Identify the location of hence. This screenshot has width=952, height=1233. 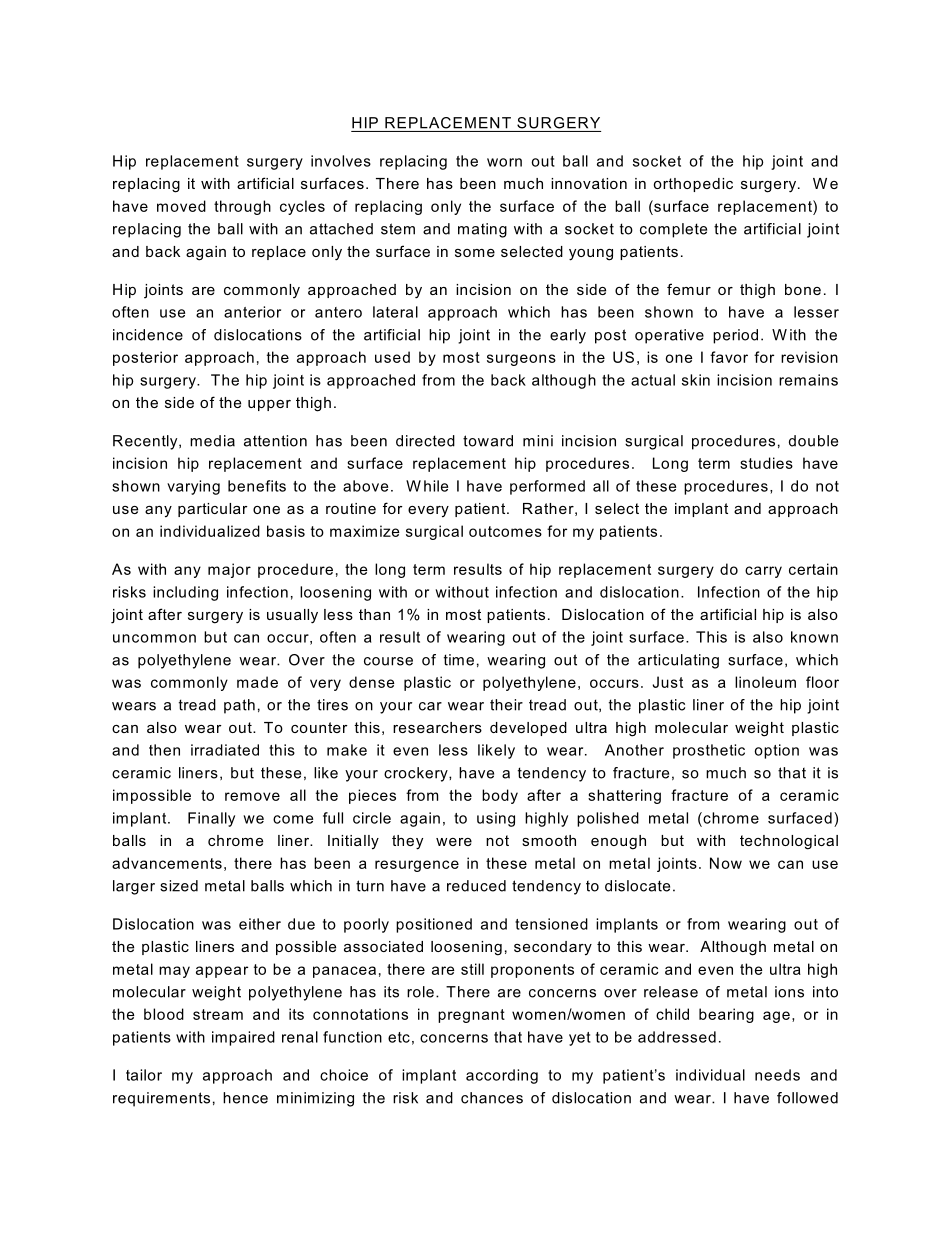
(245, 1098).
